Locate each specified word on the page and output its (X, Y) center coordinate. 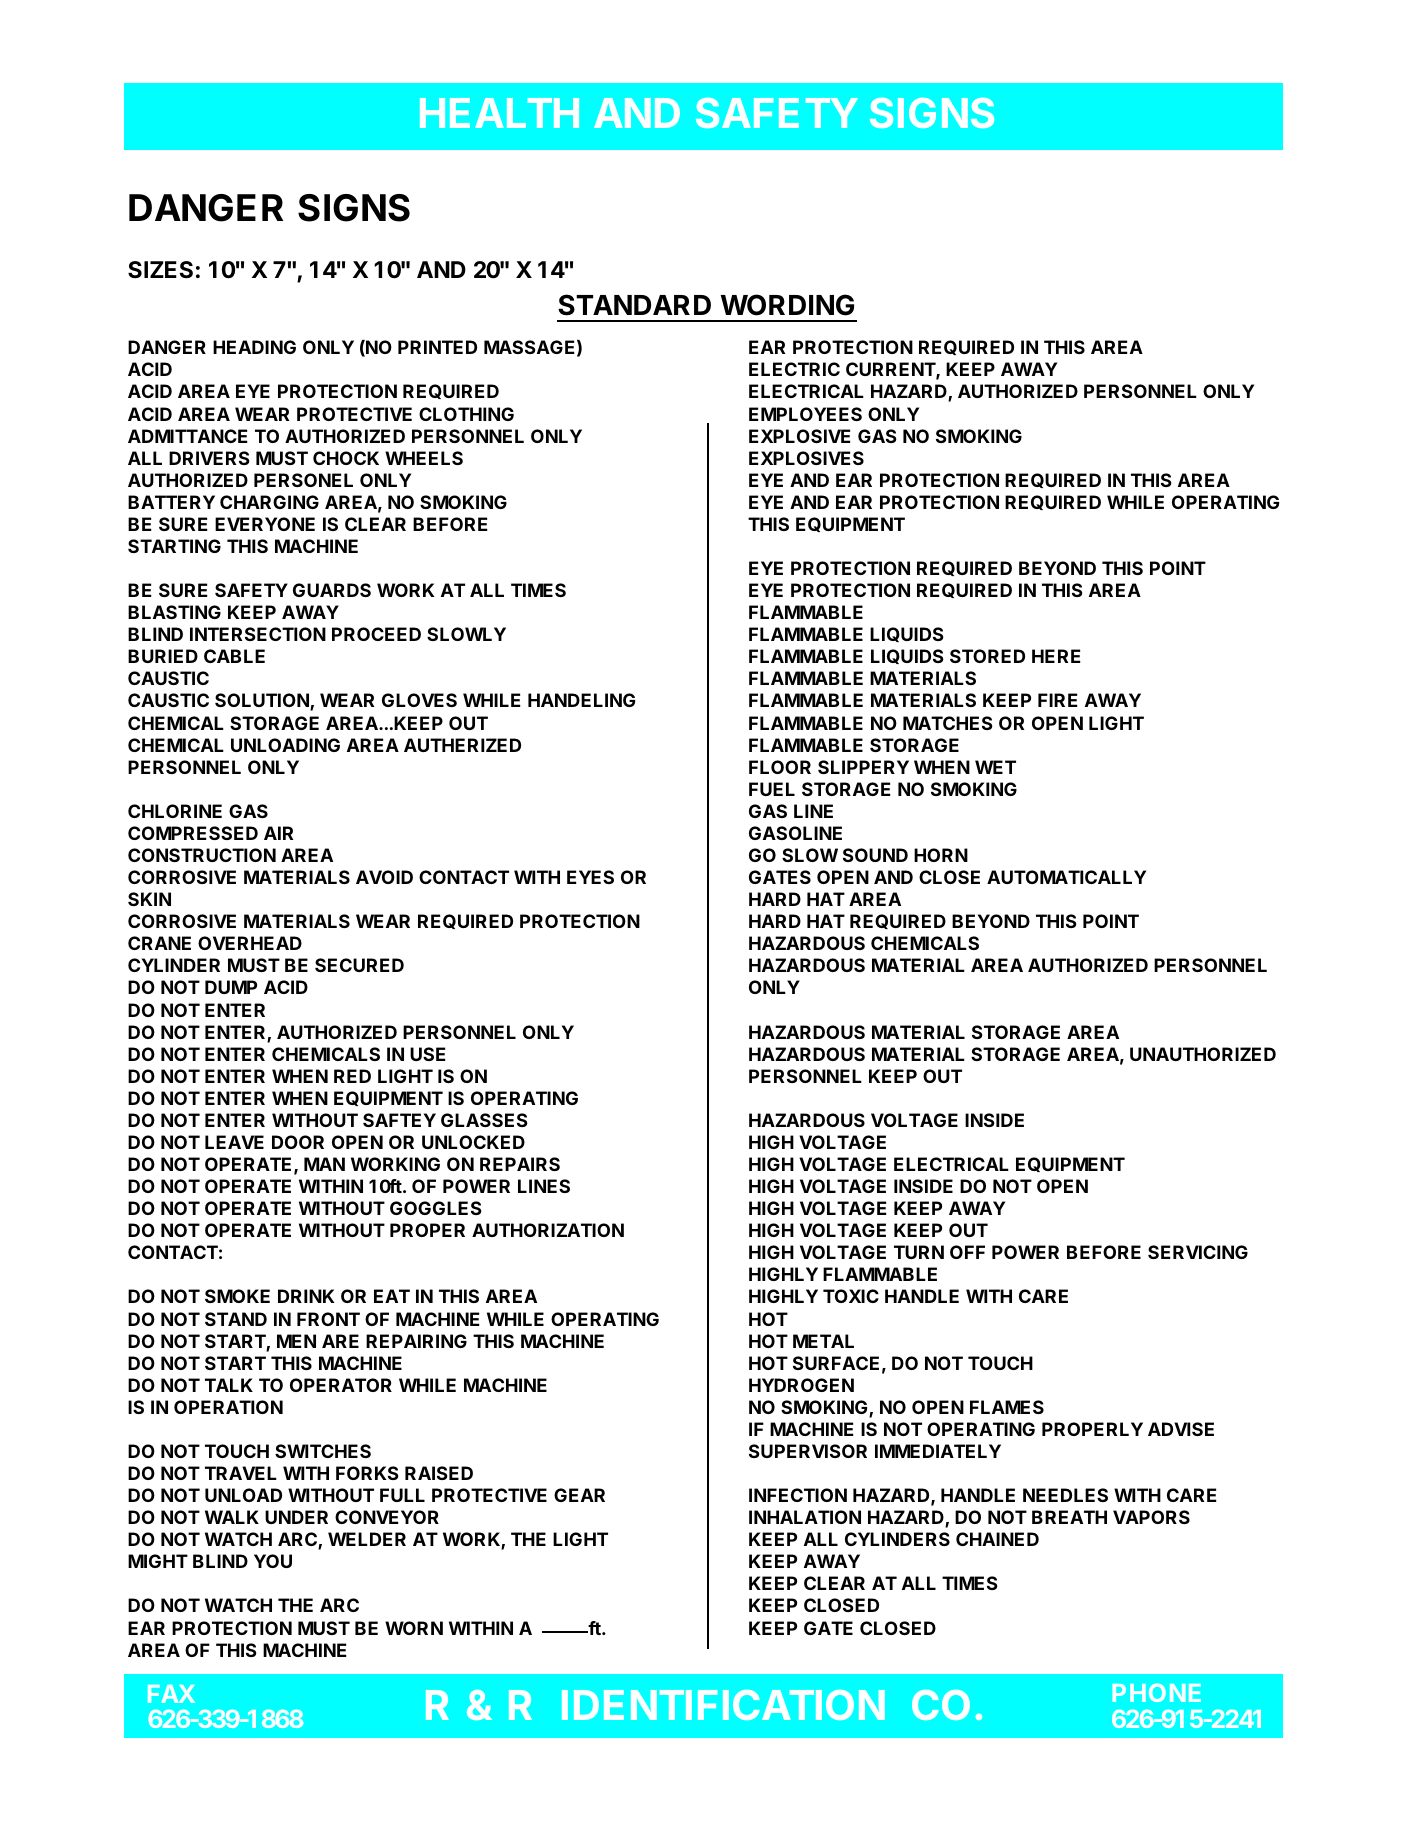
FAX (171, 1694)
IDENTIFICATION (723, 1705)
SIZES (160, 270)
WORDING (787, 305)
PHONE (1156, 1692)
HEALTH (499, 113)
